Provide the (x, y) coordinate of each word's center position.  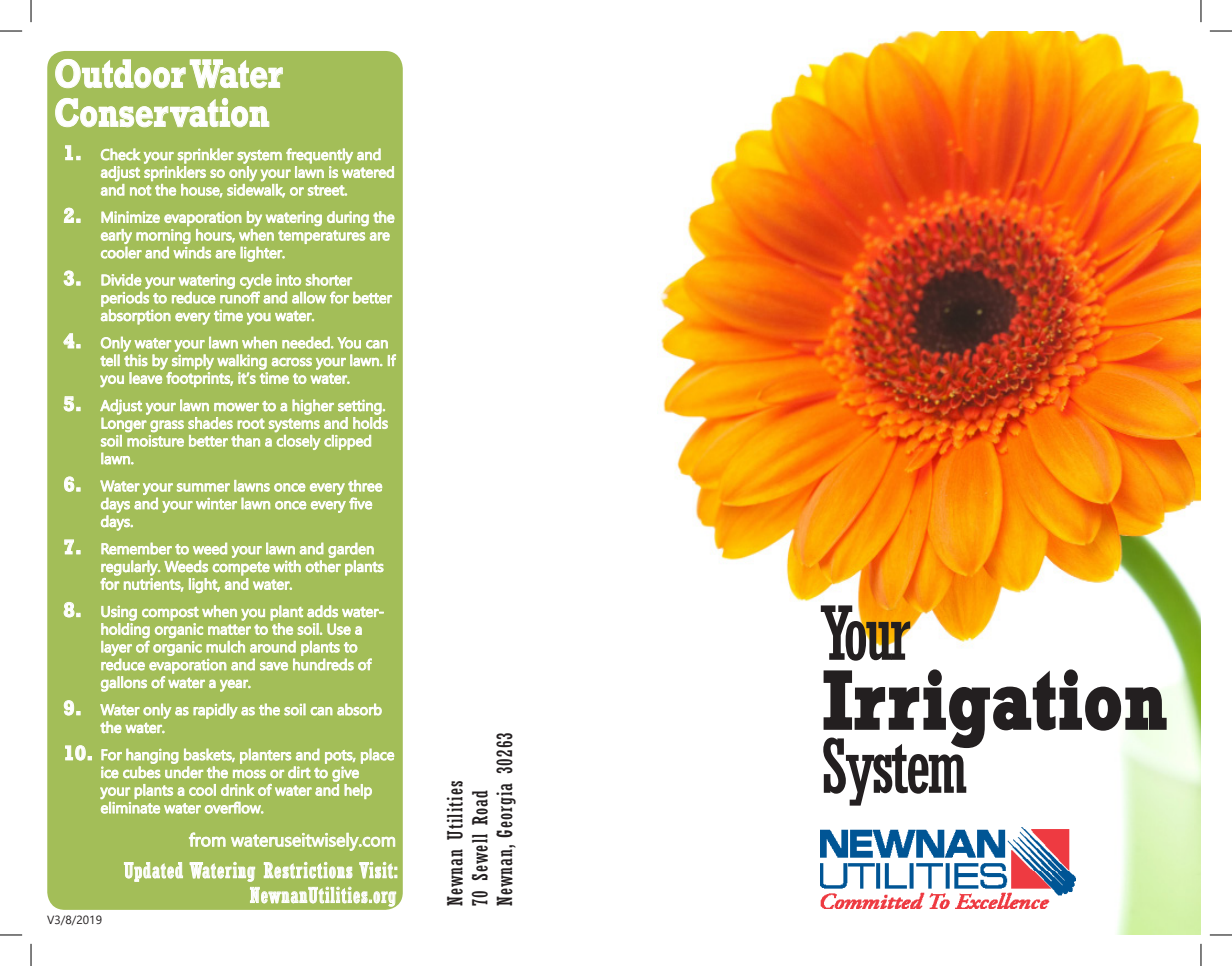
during (348, 218)
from (207, 839)
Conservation (162, 112)
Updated (153, 872)
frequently (319, 156)
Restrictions (308, 870)
